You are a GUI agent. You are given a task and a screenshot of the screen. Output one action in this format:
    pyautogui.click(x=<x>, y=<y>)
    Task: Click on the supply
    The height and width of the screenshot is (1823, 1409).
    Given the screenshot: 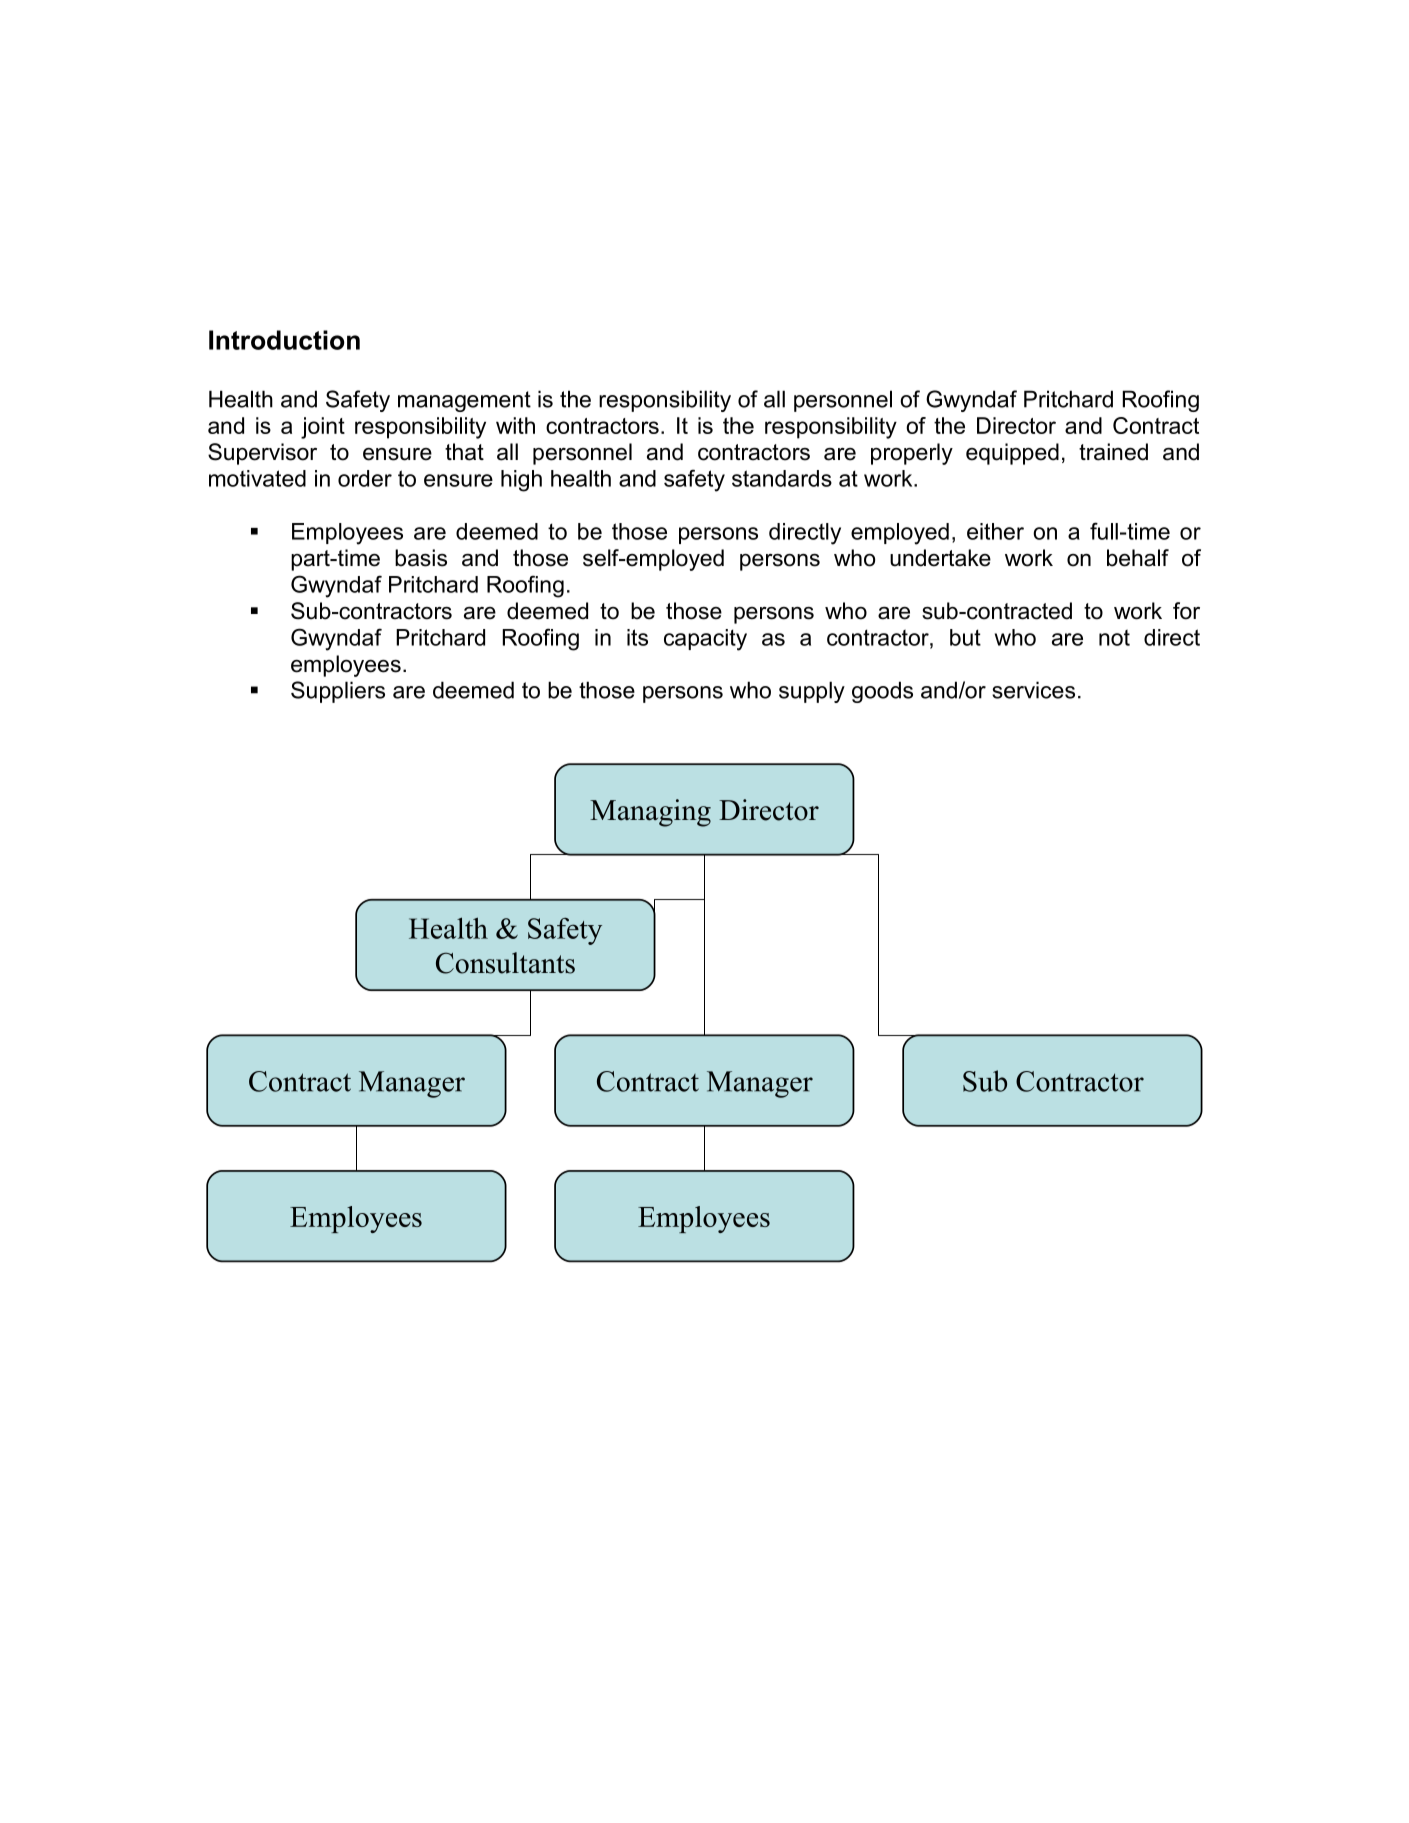 What is the action you would take?
    pyautogui.click(x=812, y=692)
